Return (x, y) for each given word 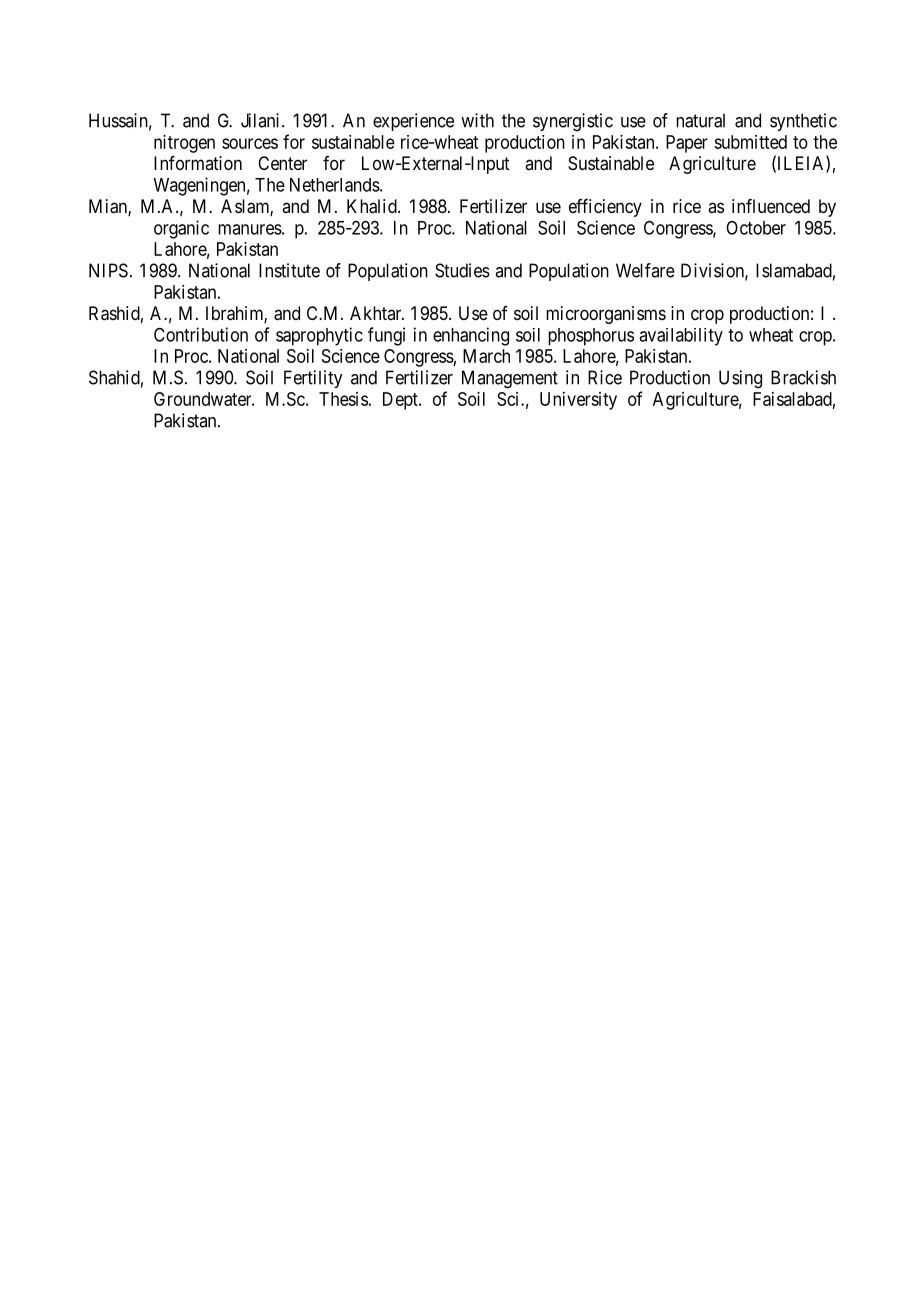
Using (740, 379)
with (477, 120)
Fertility (313, 379)
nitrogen (184, 144)
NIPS (108, 270)
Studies (462, 270)
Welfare (645, 270)
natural (700, 120)
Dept (401, 401)
